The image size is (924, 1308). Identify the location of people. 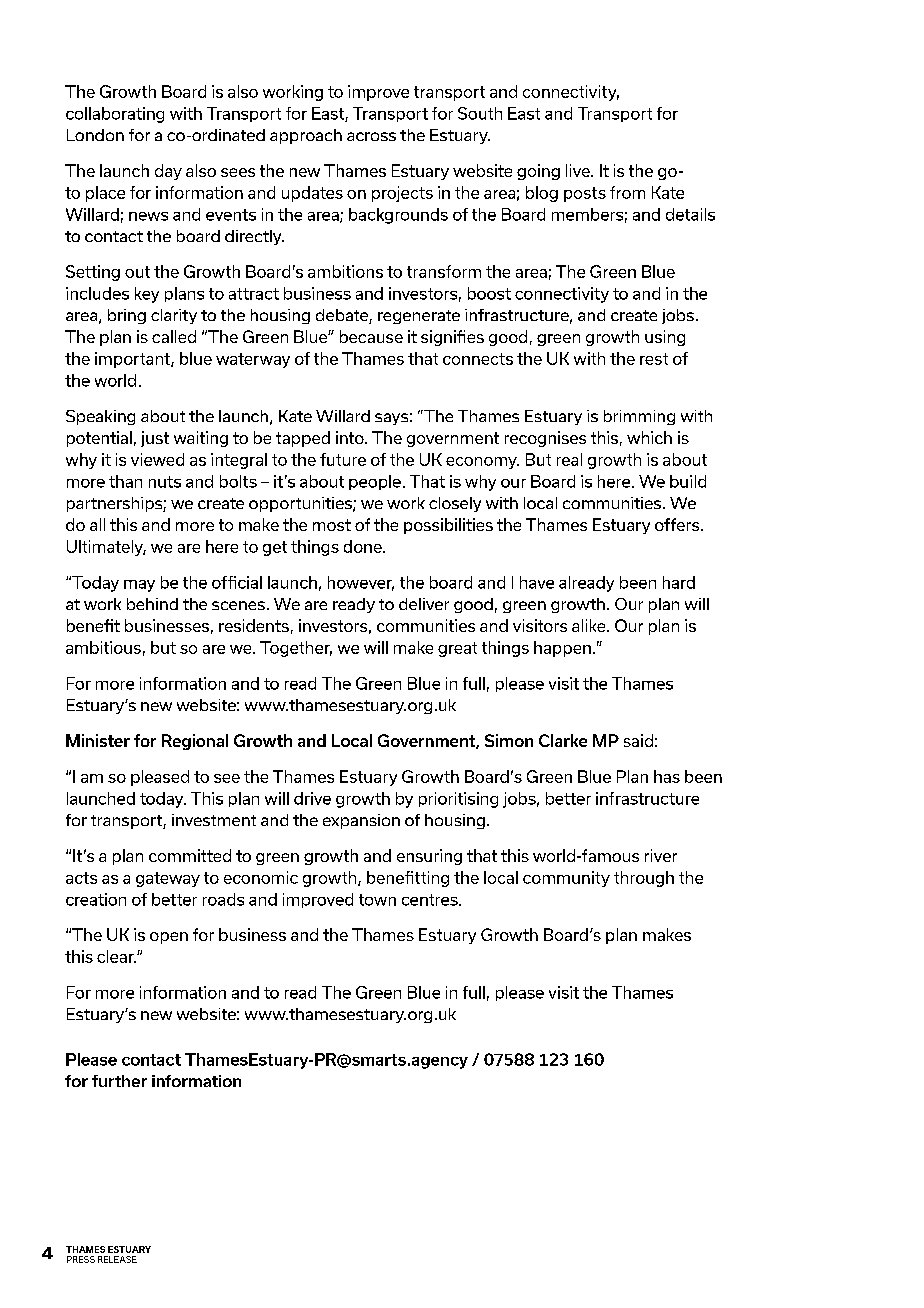
(375, 482).
